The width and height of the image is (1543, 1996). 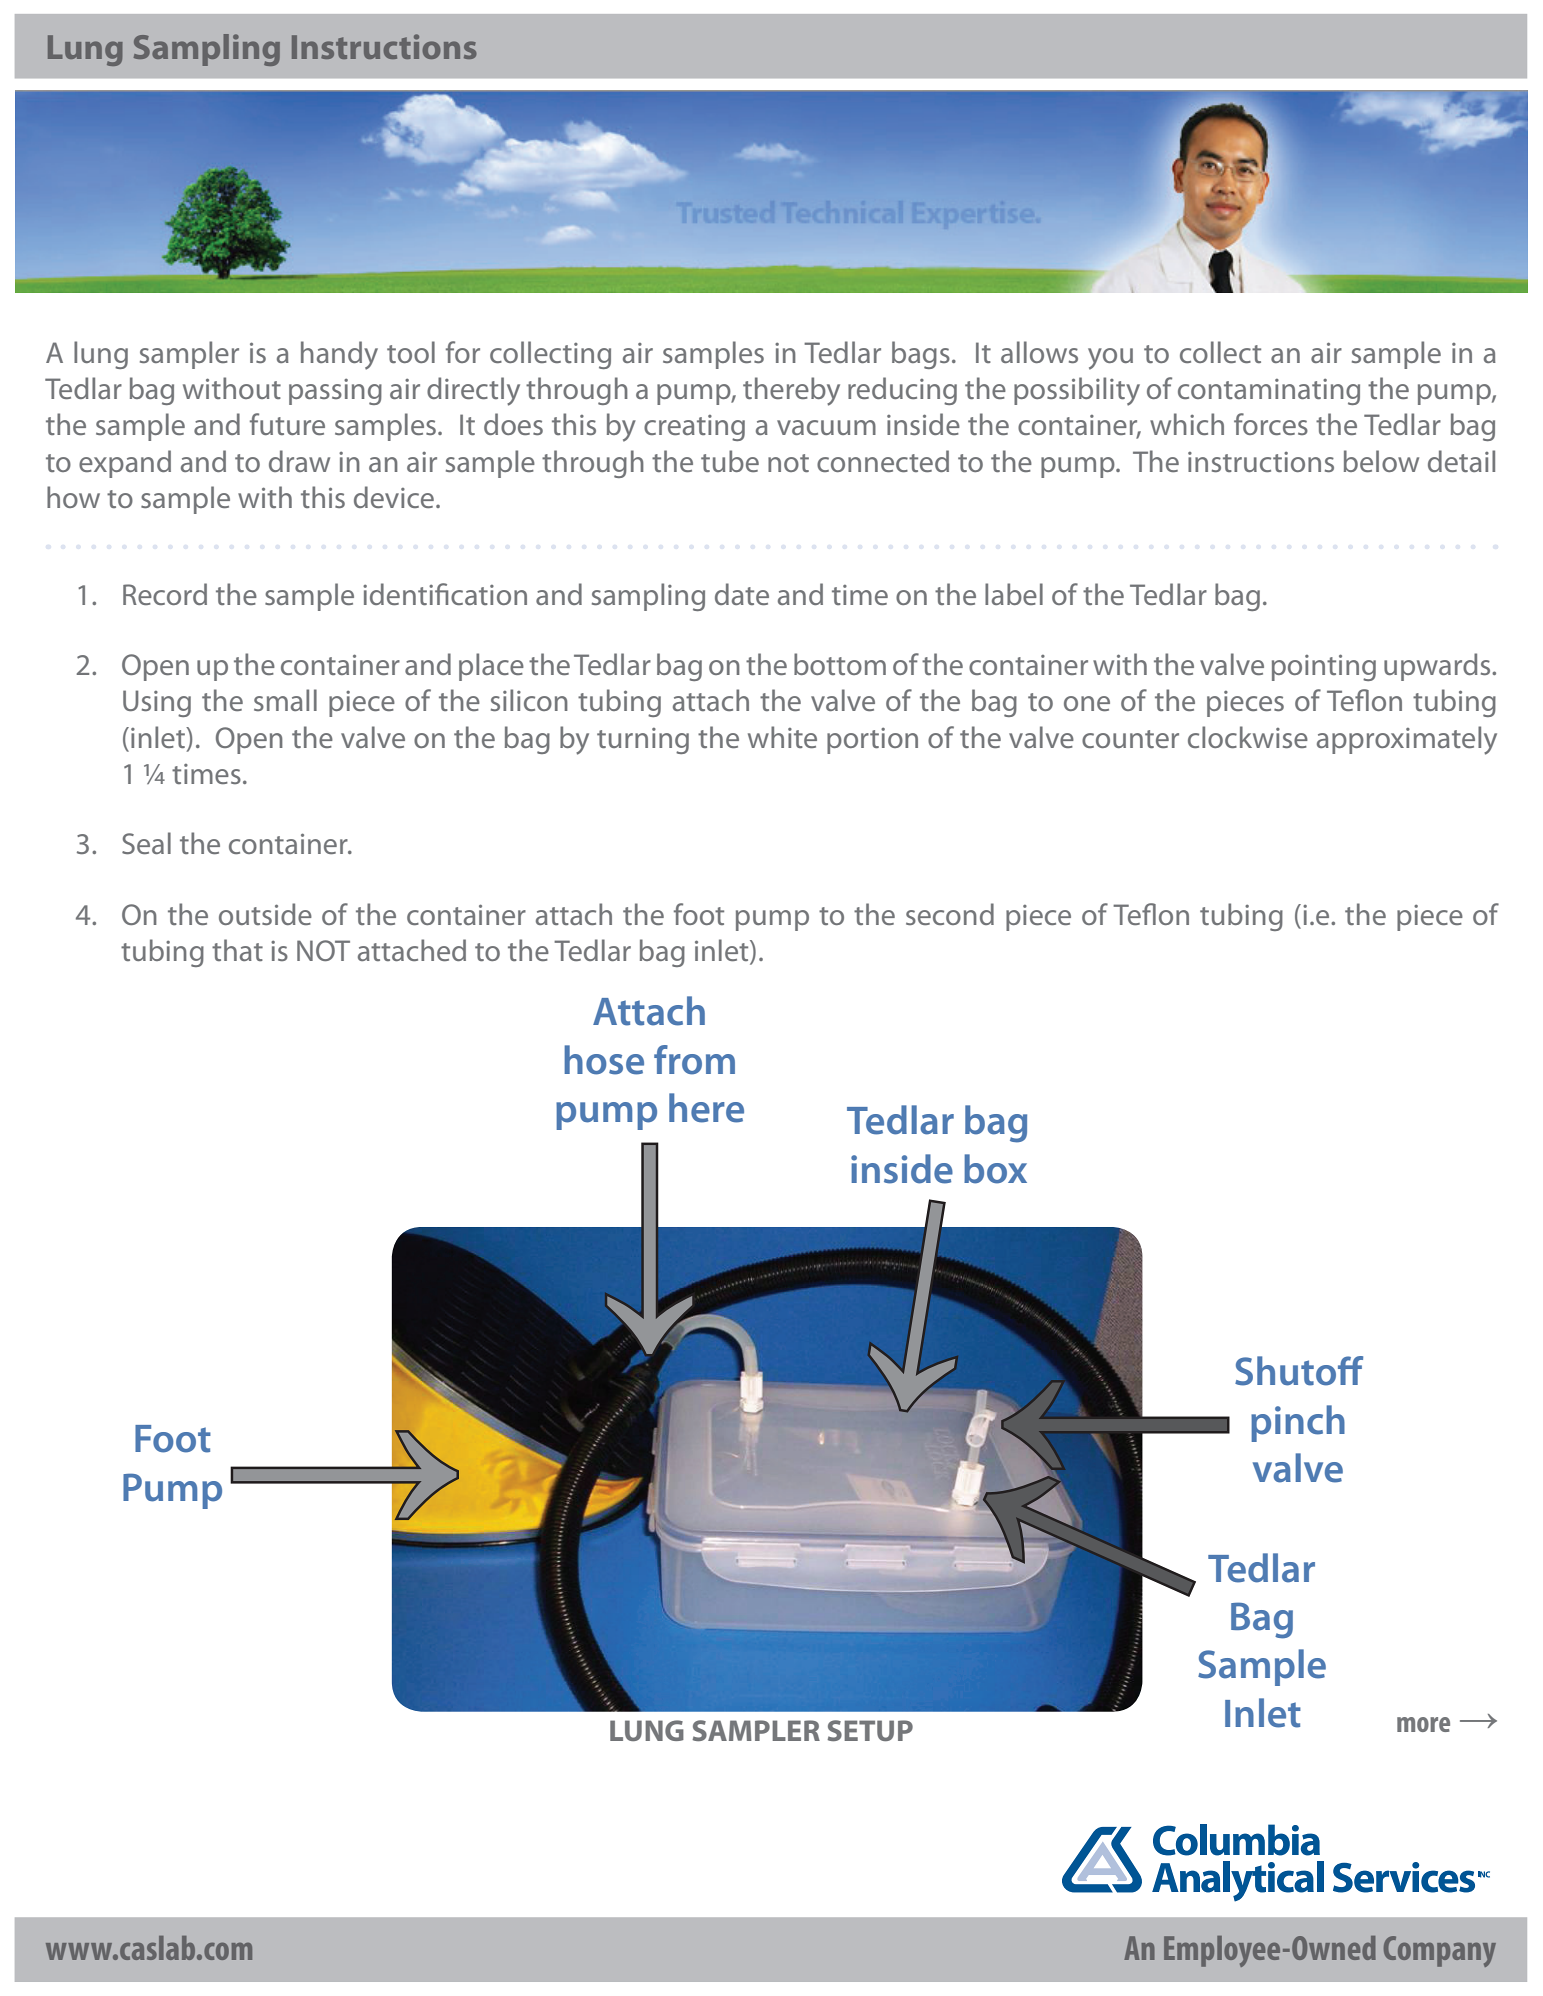 What do you see at coordinates (950, 914) in the image?
I see `second` at bounding box center [950, 914].
